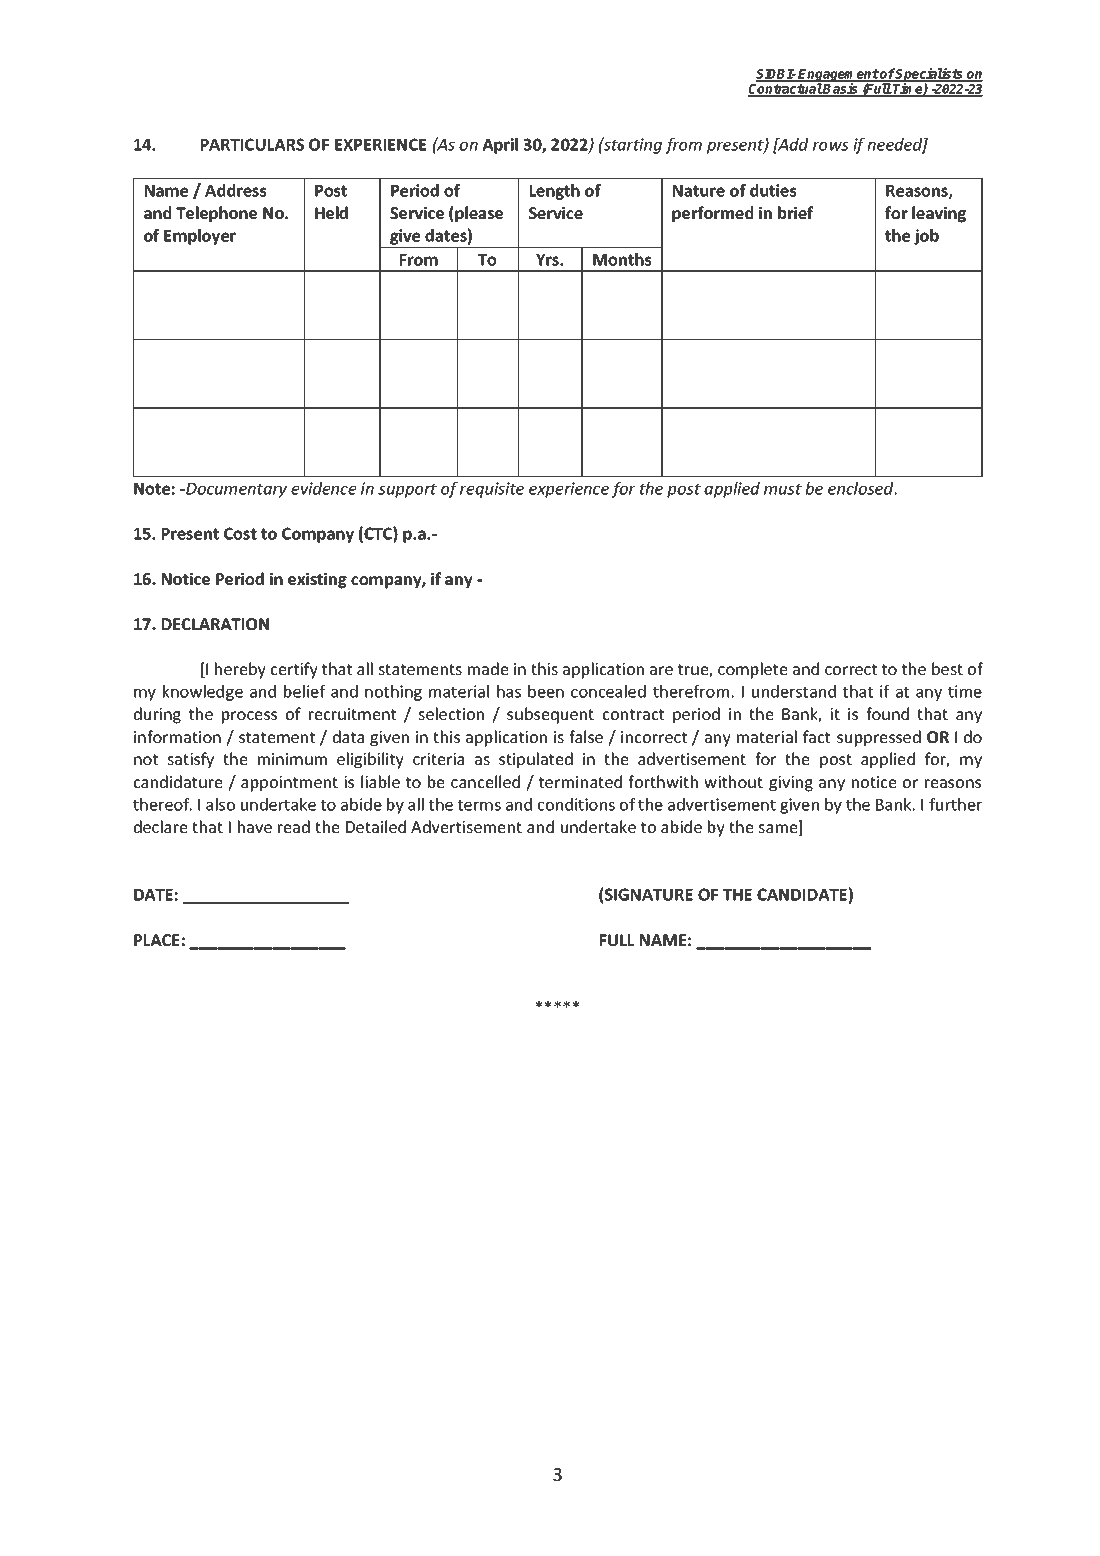 The width and height of the document is (1100, 1556). What do you see at coordinates (546, 691) in the document?
I see `been` at bounding box center [546, 691].
